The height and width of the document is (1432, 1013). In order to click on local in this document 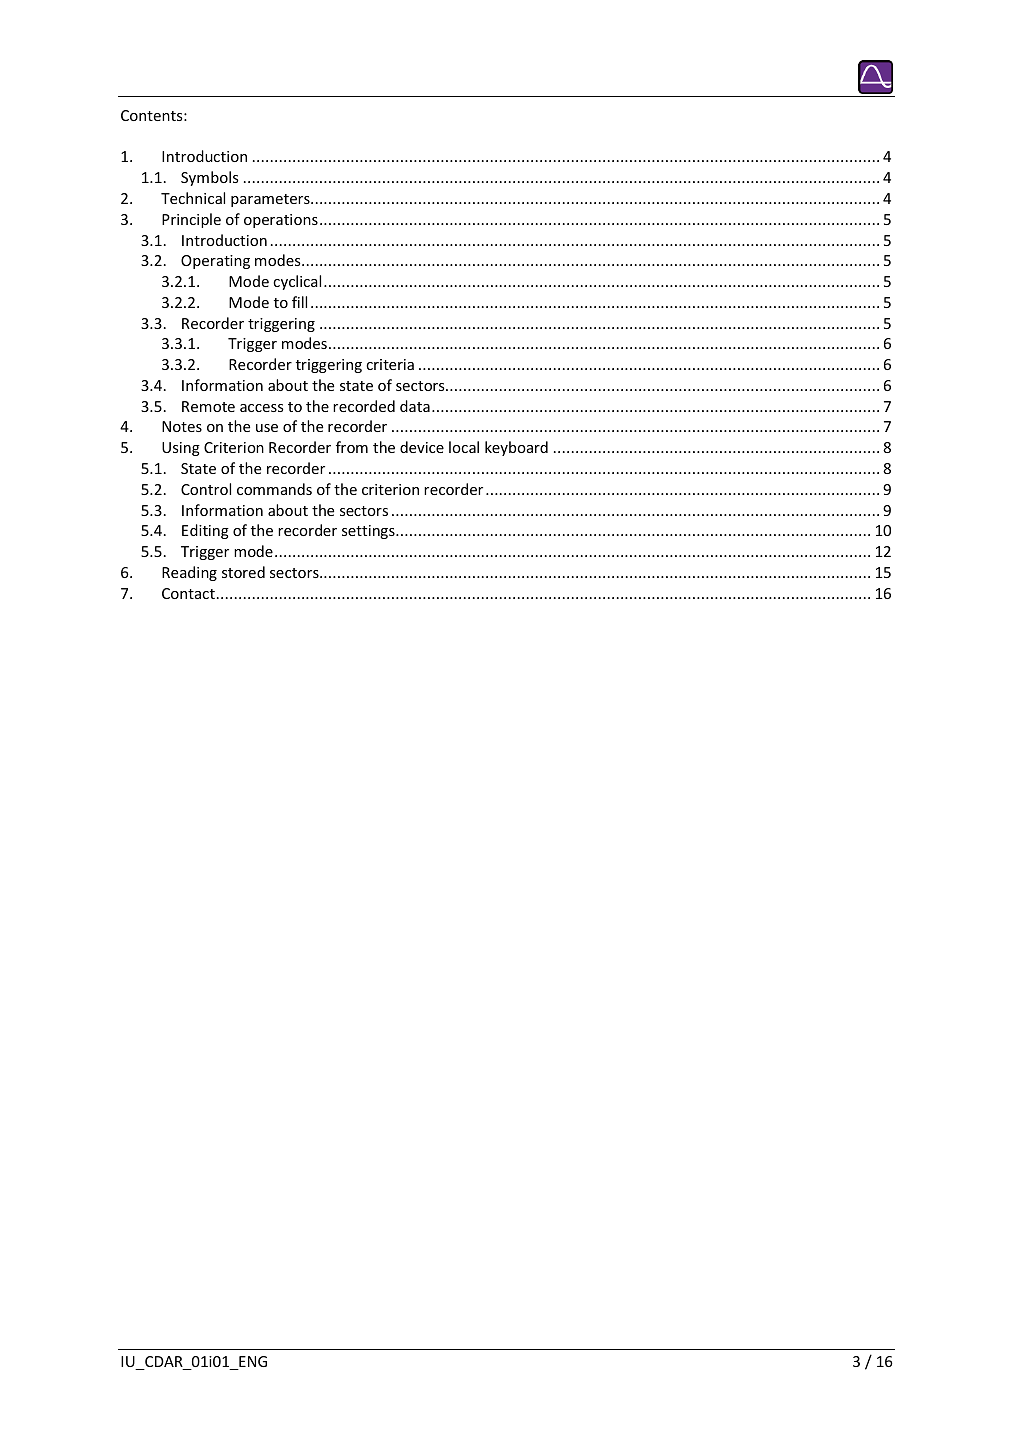, I will do `click(464, 447)`.
